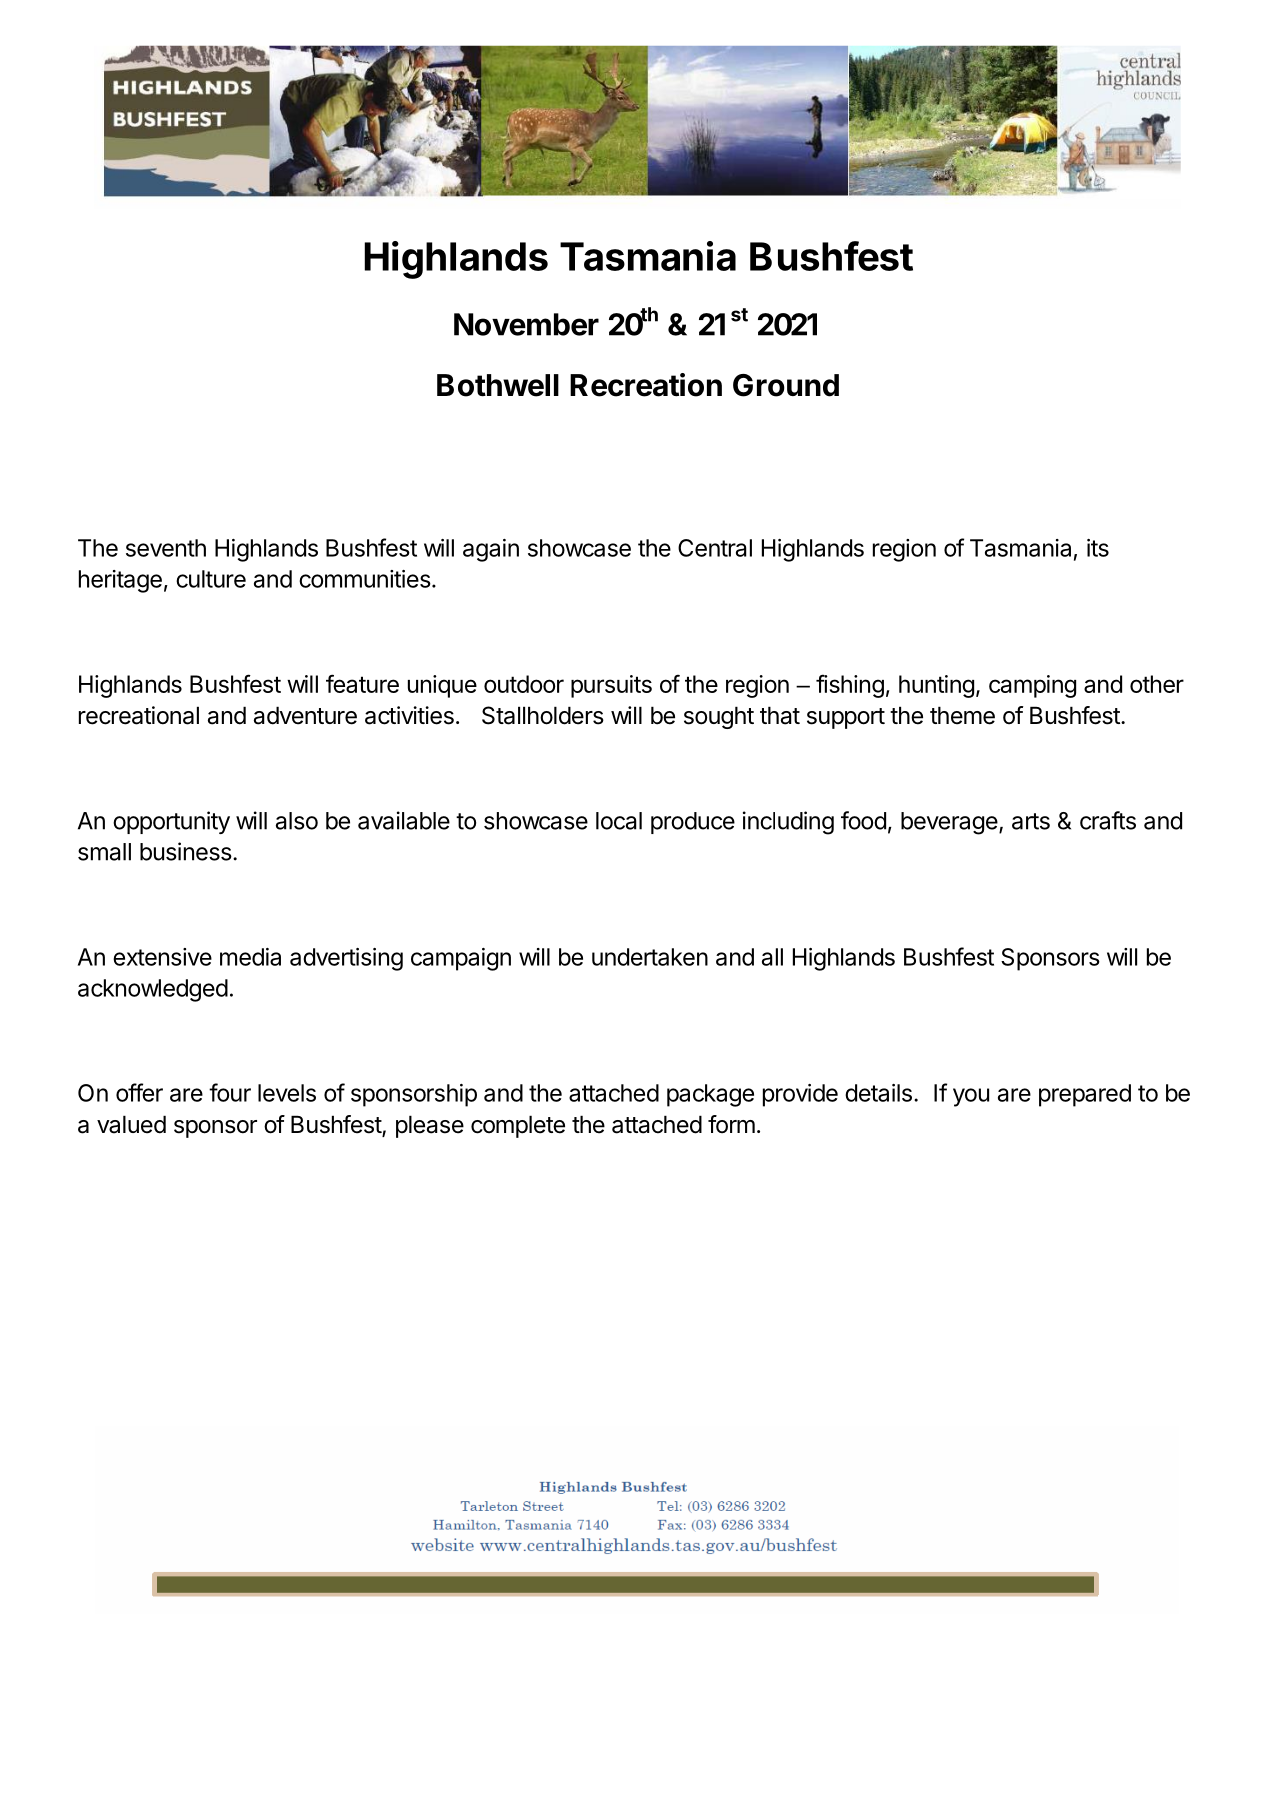 Image resolution: width=1275 pixels, height=1803 pixels. I want to click on feature, so click(362, 683).
